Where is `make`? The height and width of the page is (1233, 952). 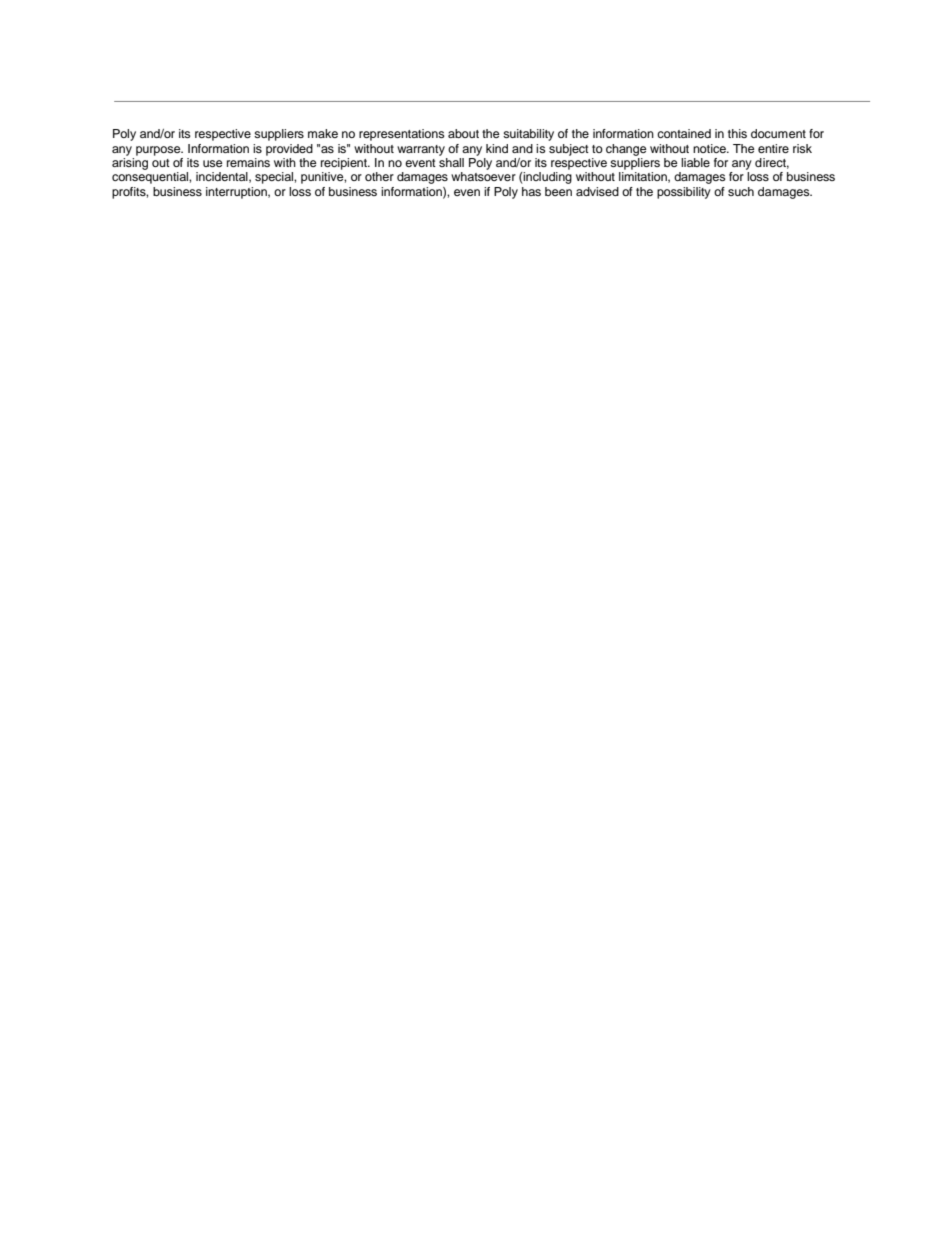
make is located at coordinates (323, 133).
